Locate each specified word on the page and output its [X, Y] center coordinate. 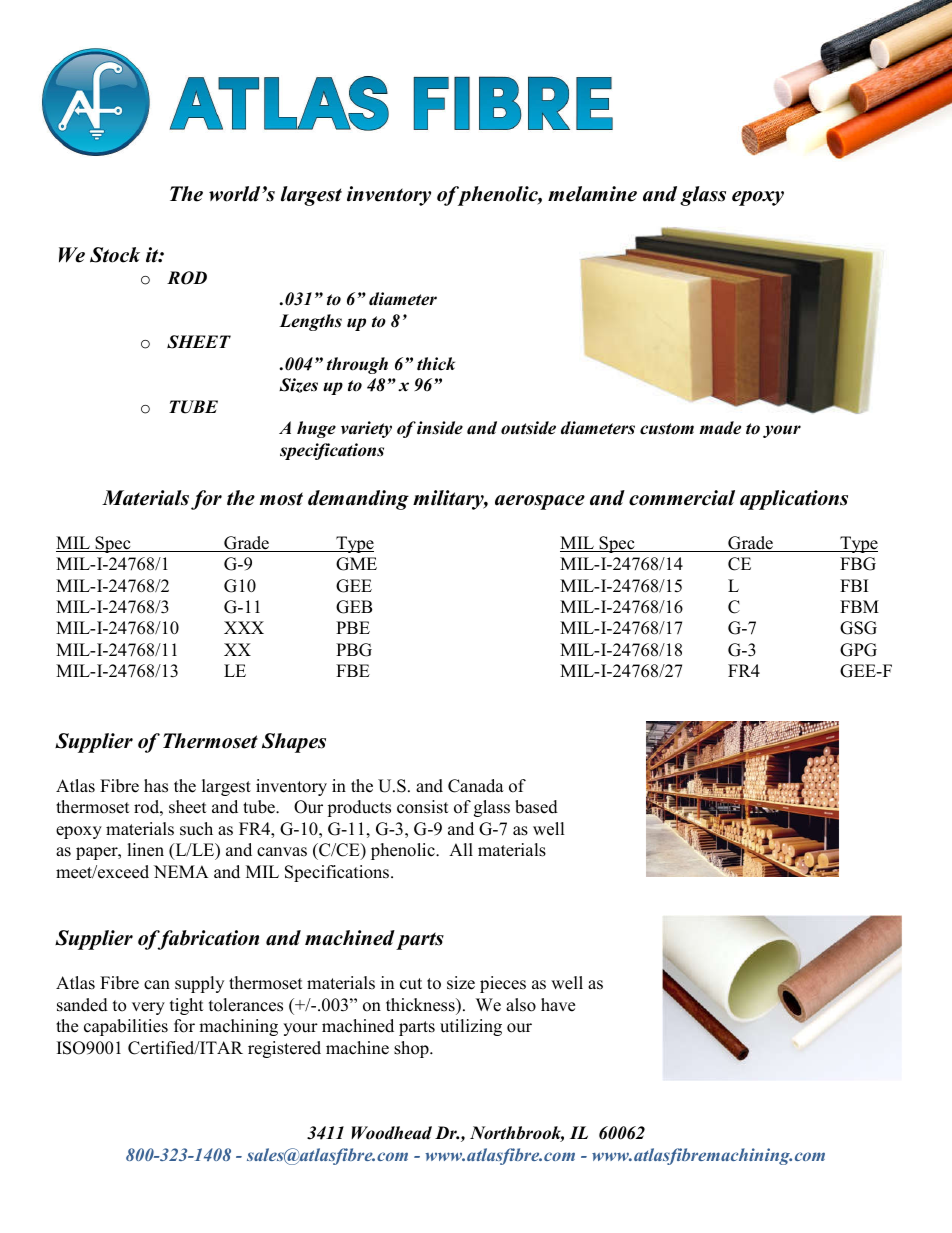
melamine [592, 194]
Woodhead [391, 1133]
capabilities [126, 1027]
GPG [858, 650]
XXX [244, 627]
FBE [353, 670]
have [558, 1005]
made [720, 428]
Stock [115, 255]
